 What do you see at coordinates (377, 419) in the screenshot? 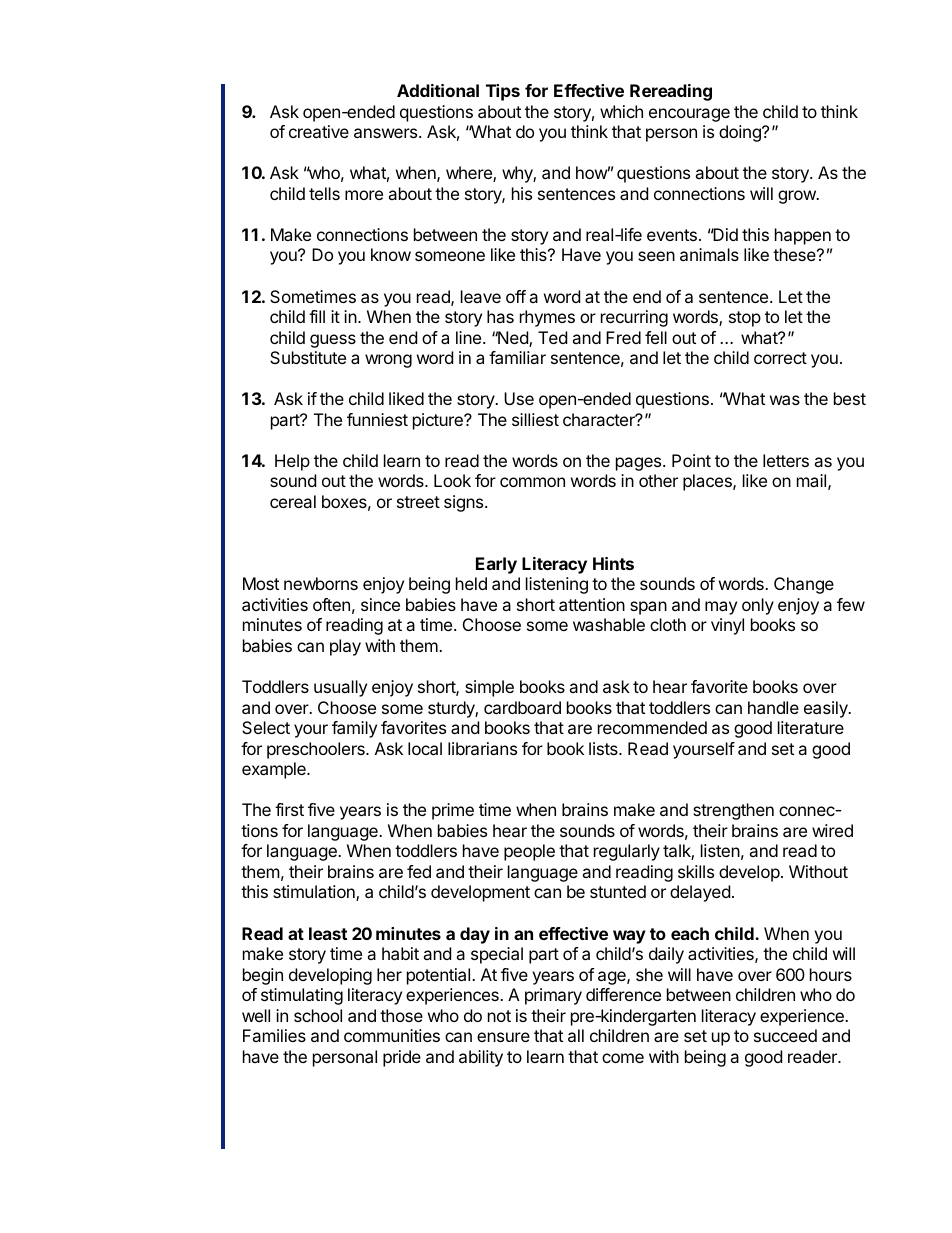
I see `funniest` at bounding box center [377, 419].
